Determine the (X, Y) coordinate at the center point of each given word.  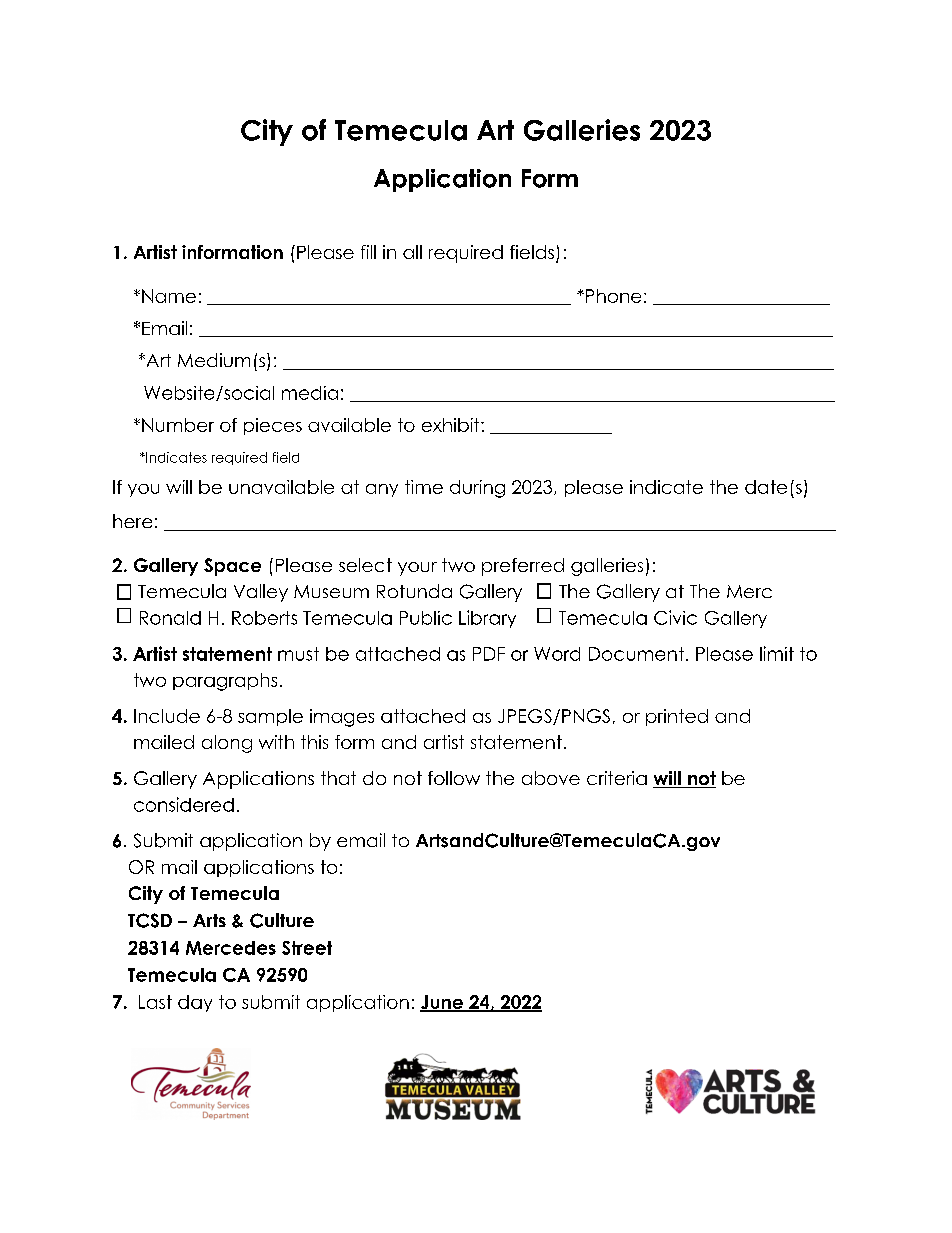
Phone (613, 296)
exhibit (452, 425)
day (195, 1003)
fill (368, 252)
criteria (617, 778)
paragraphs (225, 682)
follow (454, 778)
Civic (675, 617)
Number (178, 425)
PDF (489, 654)
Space (232, 567)
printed (677, 717)
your (417, 569)
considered (184, 804)
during (477, 489)
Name (169, 296)
